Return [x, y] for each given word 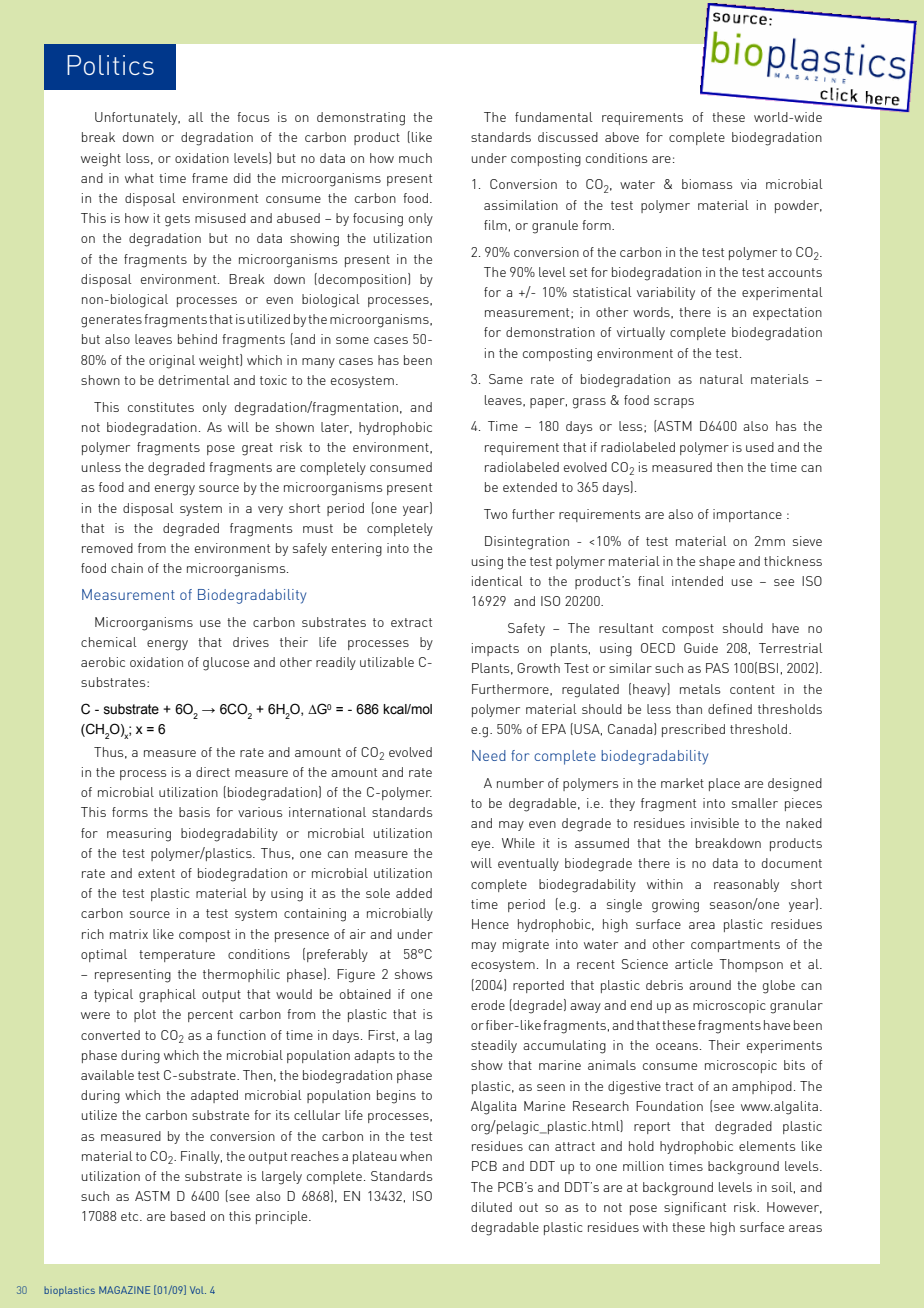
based [188, 1216]
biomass [707, 184]
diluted [491, 1207]
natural [721, 379]
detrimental [194, 380]
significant [695, 1209]
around [710, 985]
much [415, 158]
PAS [717, 668]
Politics [110, 65]
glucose [226, 664]
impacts [495, 649]
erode [488, 1005]
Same [506, 379]
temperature [177, 956]
